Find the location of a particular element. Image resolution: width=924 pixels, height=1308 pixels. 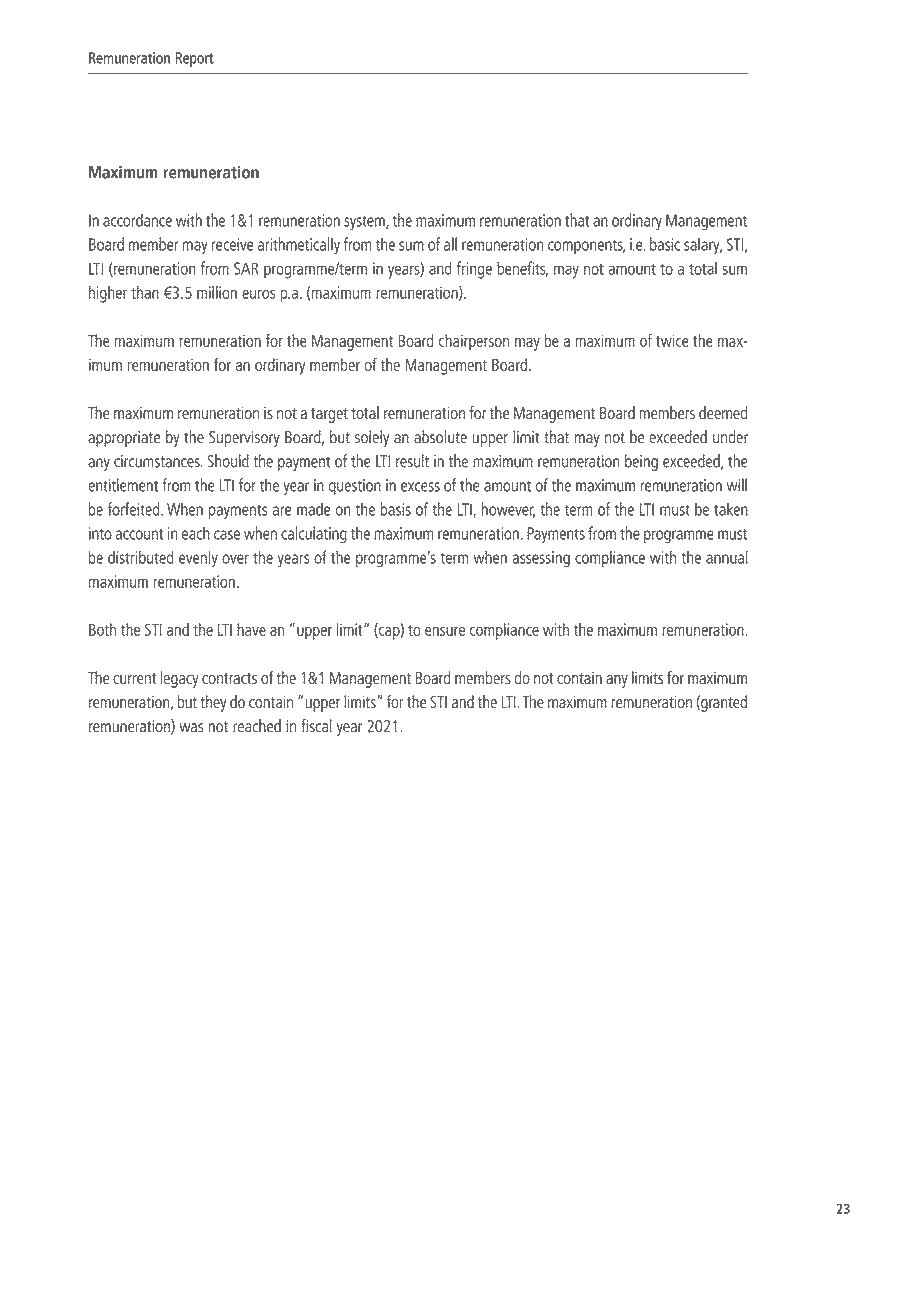

excess is located at coordinates (420, 487).
